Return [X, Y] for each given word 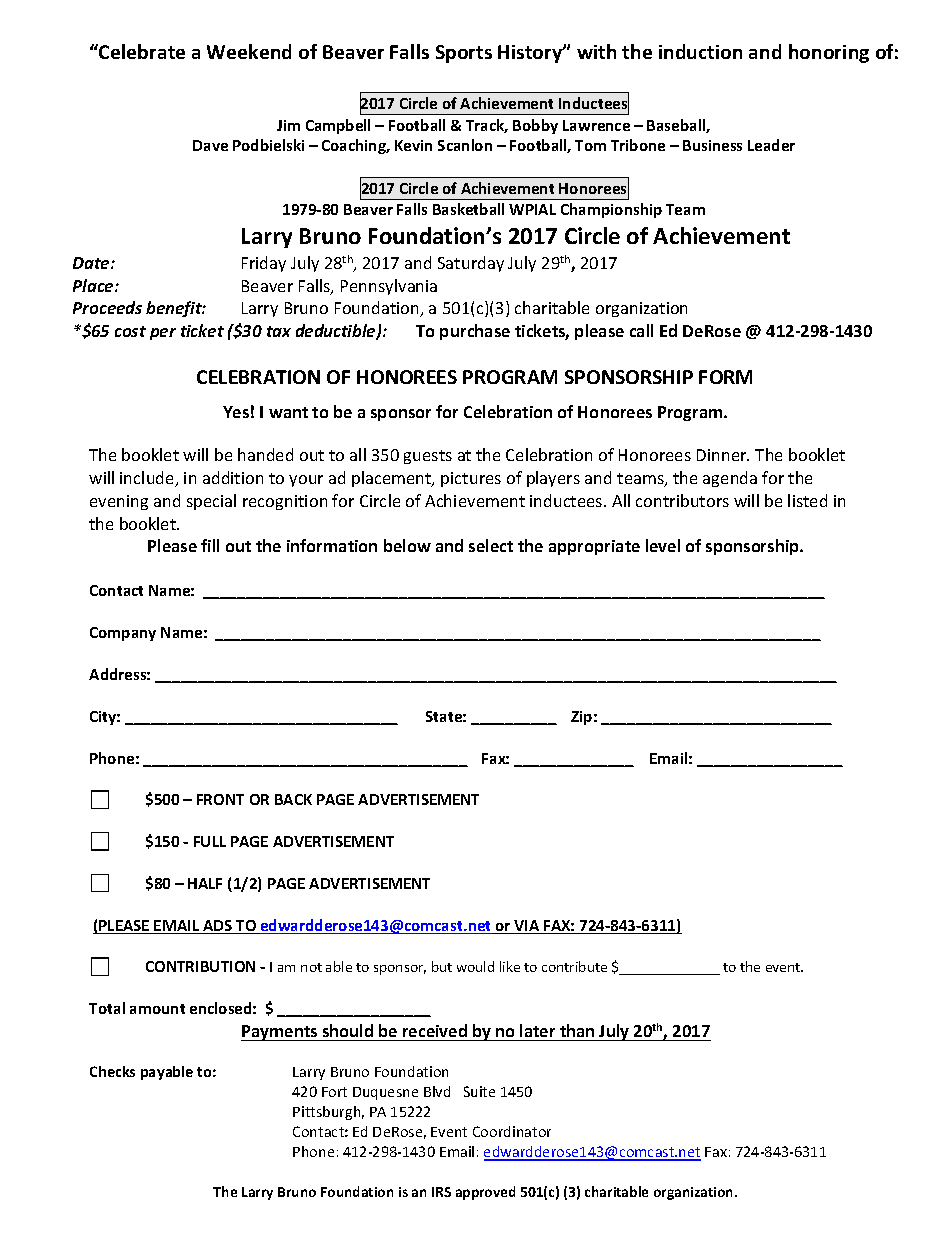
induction [700, 51]
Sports [464, 54]
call [641, 330]
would [475, 966]
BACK [293, 799]
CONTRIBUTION [200, 966]
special [211, 502]
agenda [730, 479]
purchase [475, 332]
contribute [574, 966]
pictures [471, 479]
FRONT [220, 799]
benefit [175, 309]
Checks [112, 1071]
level [663, 545]
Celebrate [141, 51]
